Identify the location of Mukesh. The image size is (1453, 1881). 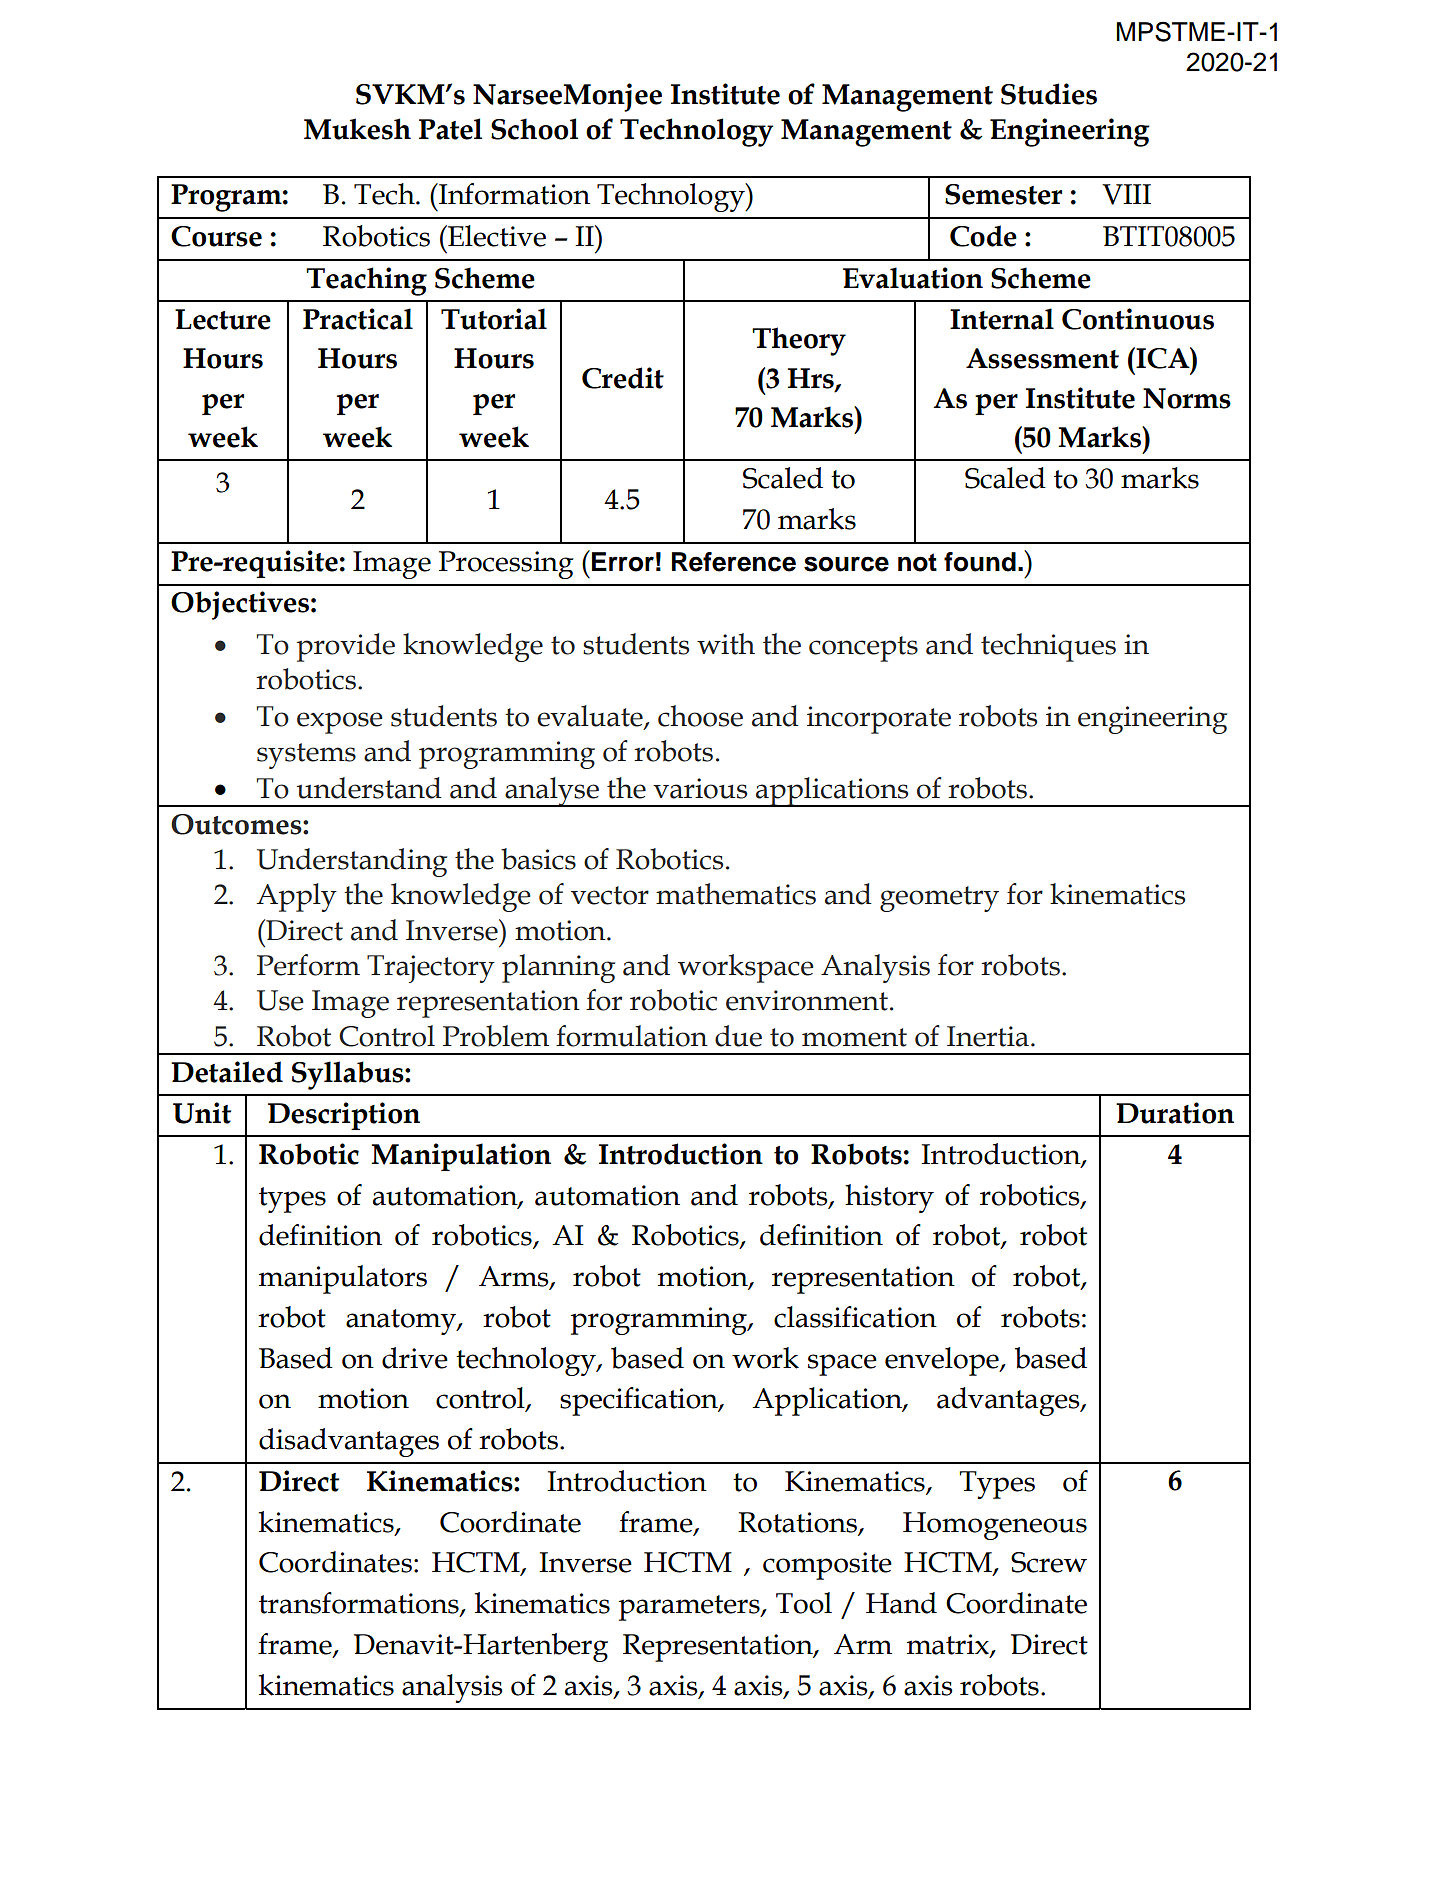
(357, 129).
